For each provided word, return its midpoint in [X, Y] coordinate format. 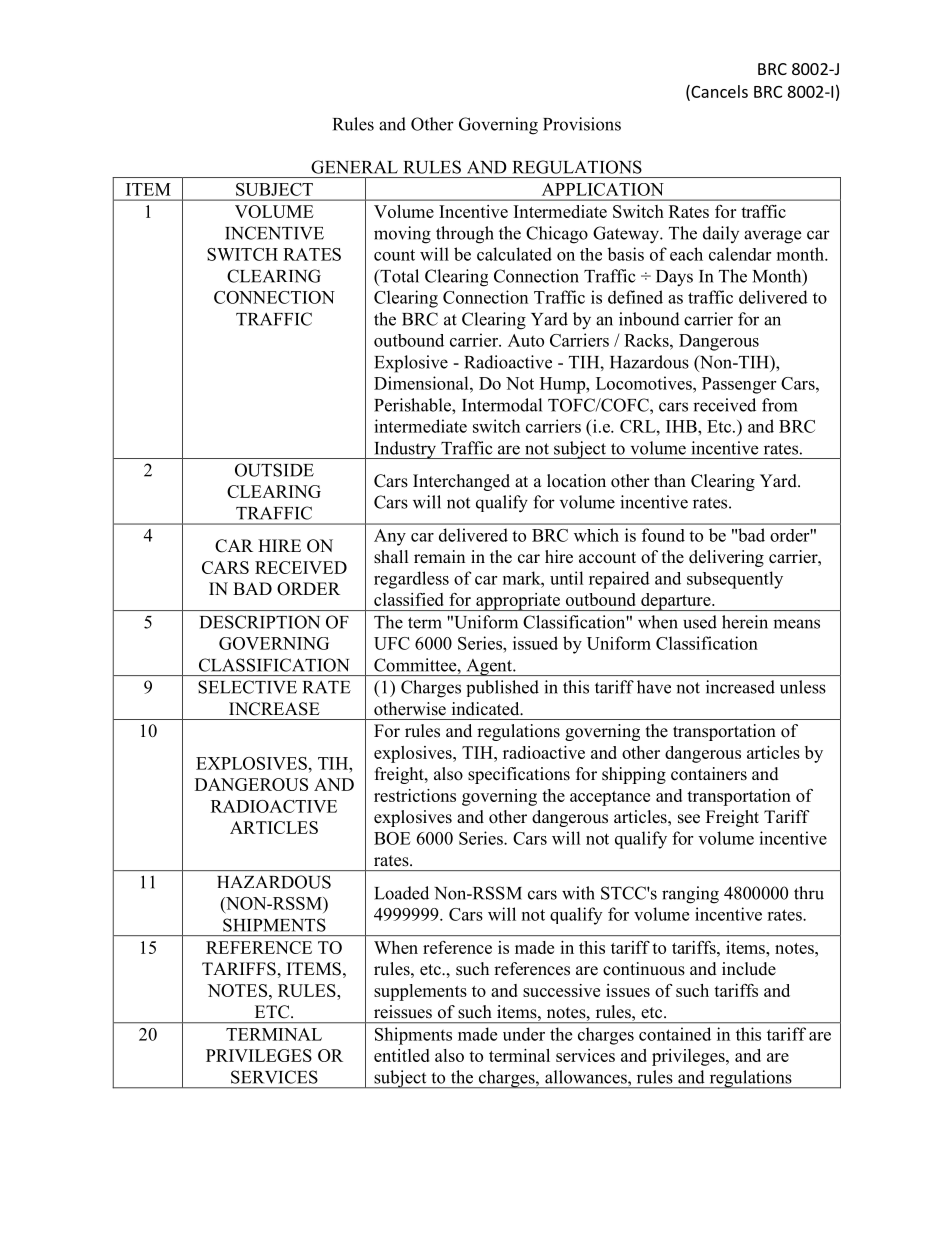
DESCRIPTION [260, 622]
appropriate [518, 602]
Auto [526, 340]
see [689, 819]
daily [721, 234]
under [524, 1034]
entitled [402, 1055]
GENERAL [354, 167]
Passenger [739, 385]
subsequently [735, 580]
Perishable [413, 405]
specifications [519, 775]
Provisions [582, 124]
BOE [392, 838]
